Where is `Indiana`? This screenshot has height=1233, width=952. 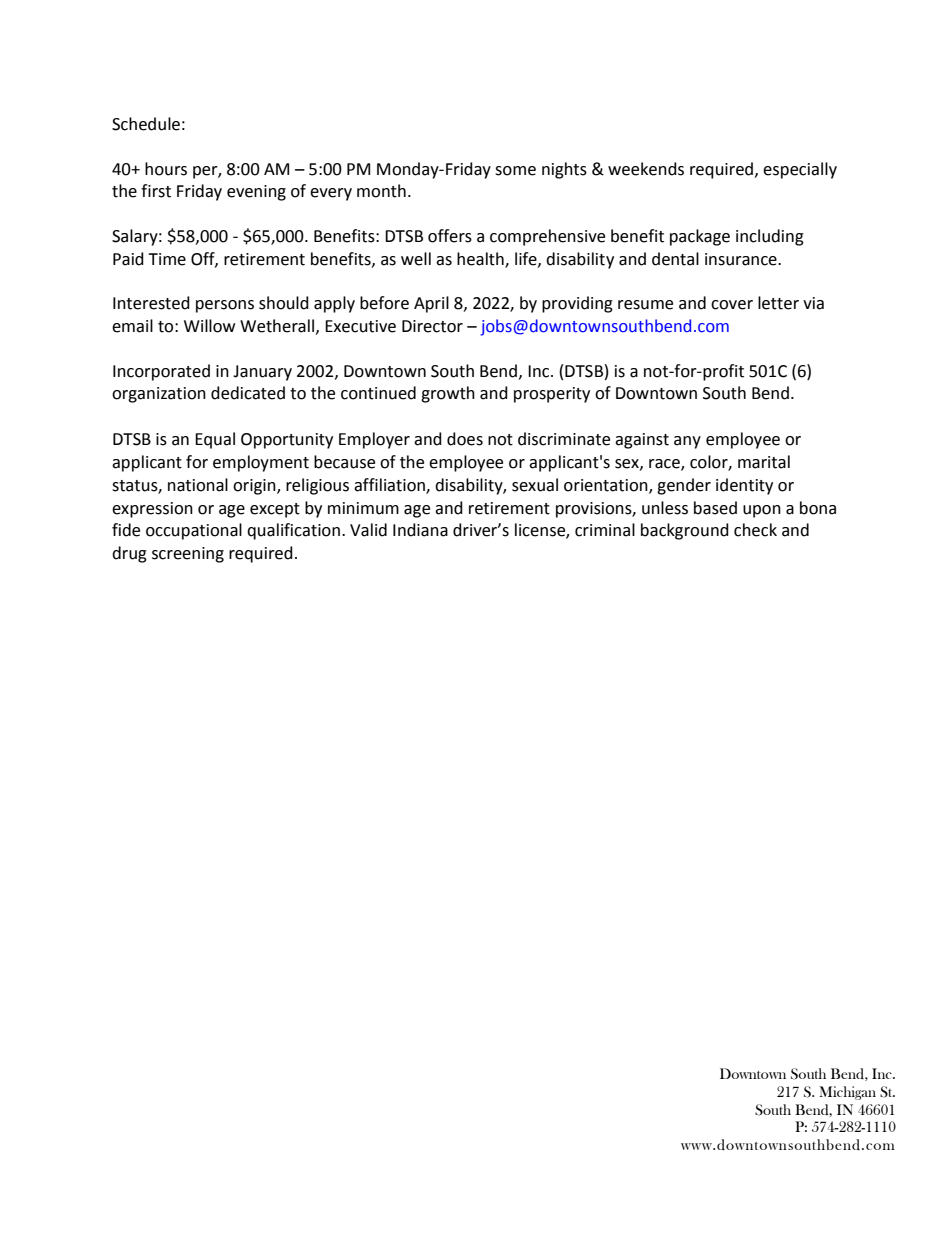 Indiana is located at coordinates (420, 530).
